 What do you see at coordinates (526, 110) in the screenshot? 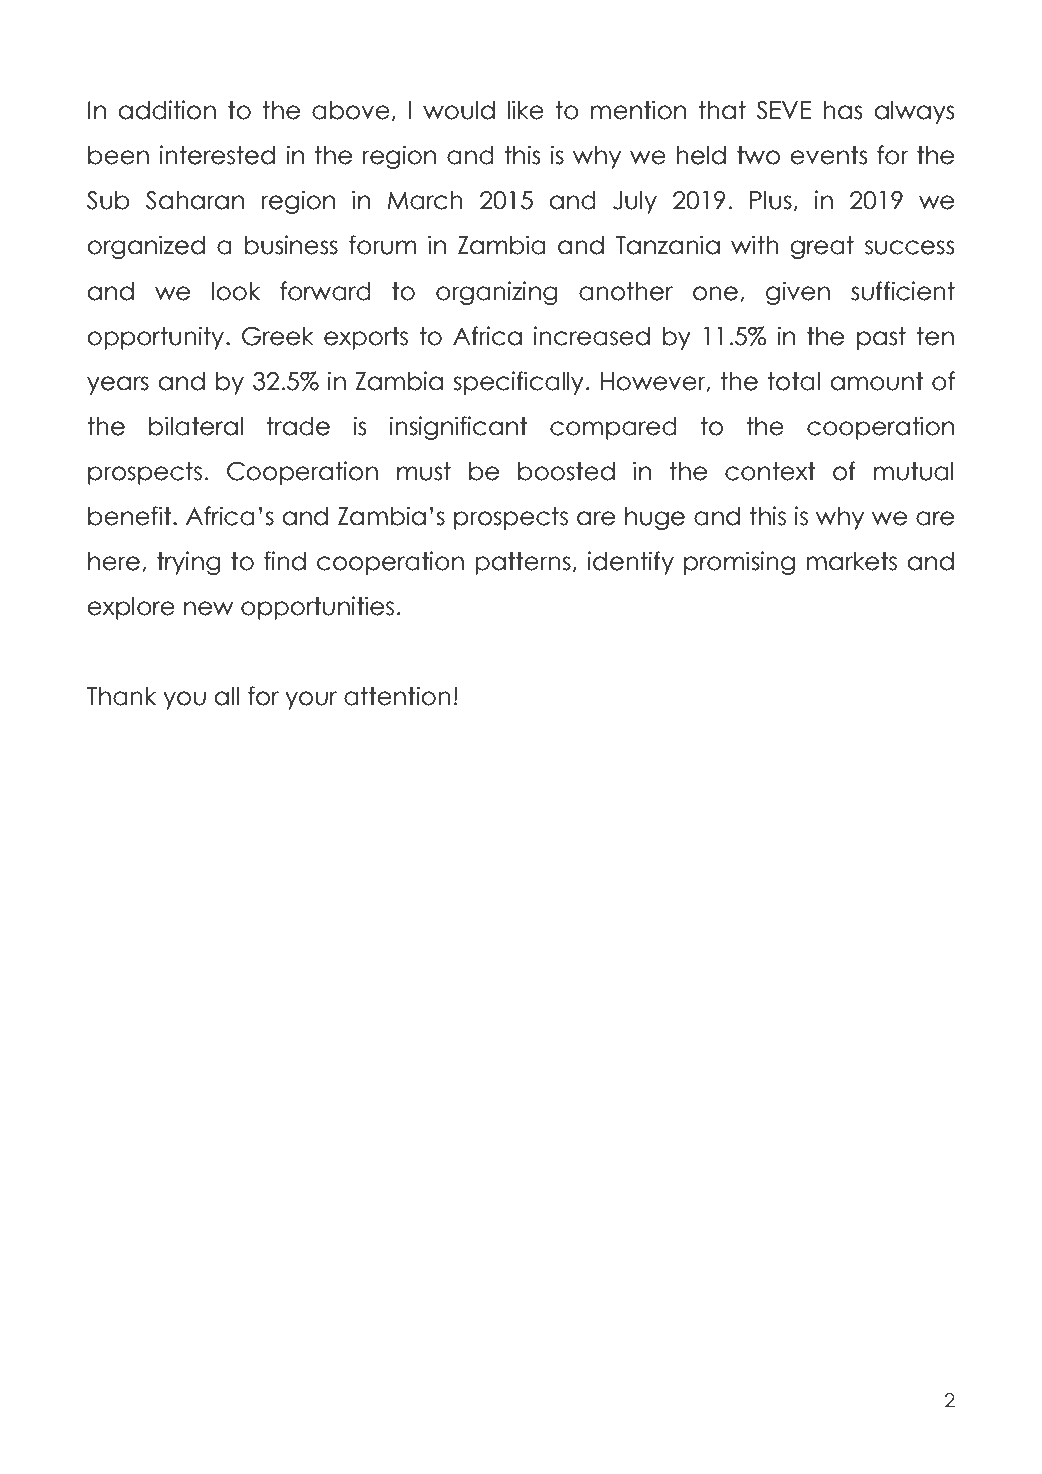
I see `like` at bounding box center [526, 110].
